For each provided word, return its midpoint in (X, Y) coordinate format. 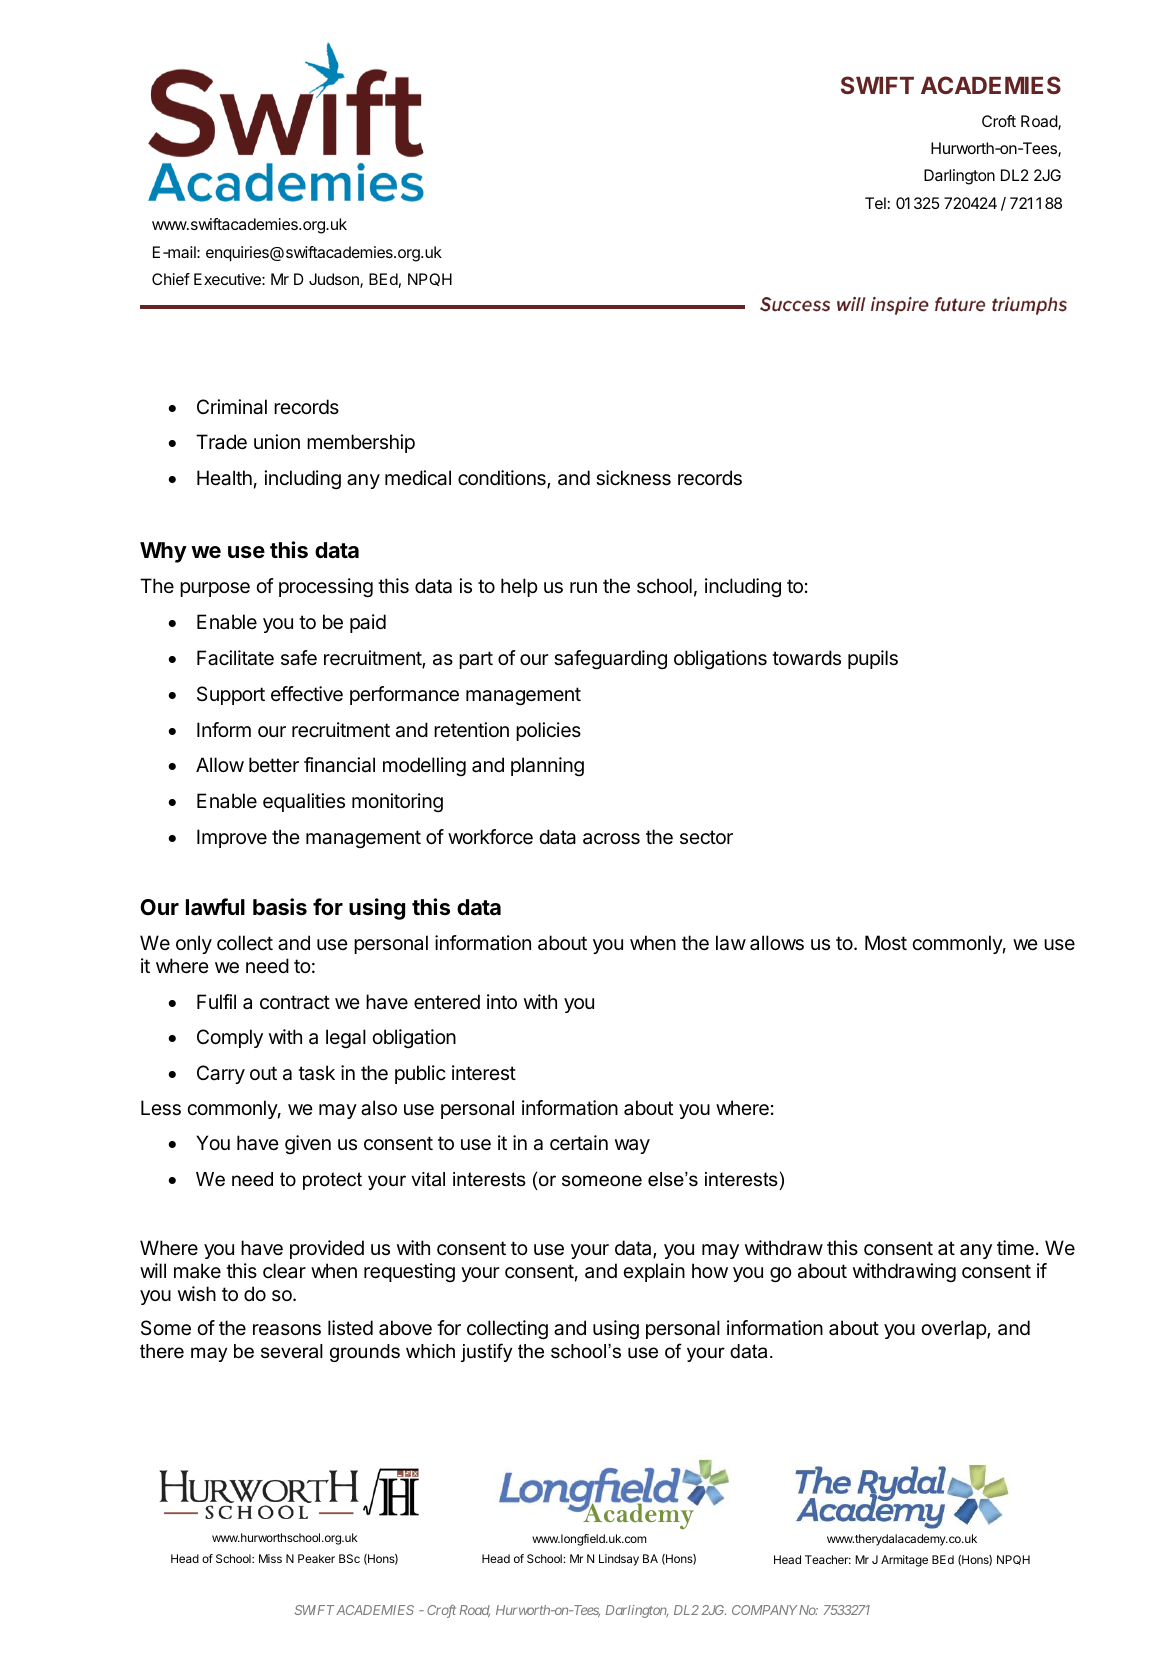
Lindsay (619, 1560)
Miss (270, 1558)
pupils (873, 659)
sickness (633, 478)
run (583, 587)
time (1015, 1248)
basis (280, 907)
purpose (215, 589)
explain (654, 1272)
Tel (875, 203)
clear (284, 1271)
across (611, 839)
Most (886, 942)
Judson (335, 280)
